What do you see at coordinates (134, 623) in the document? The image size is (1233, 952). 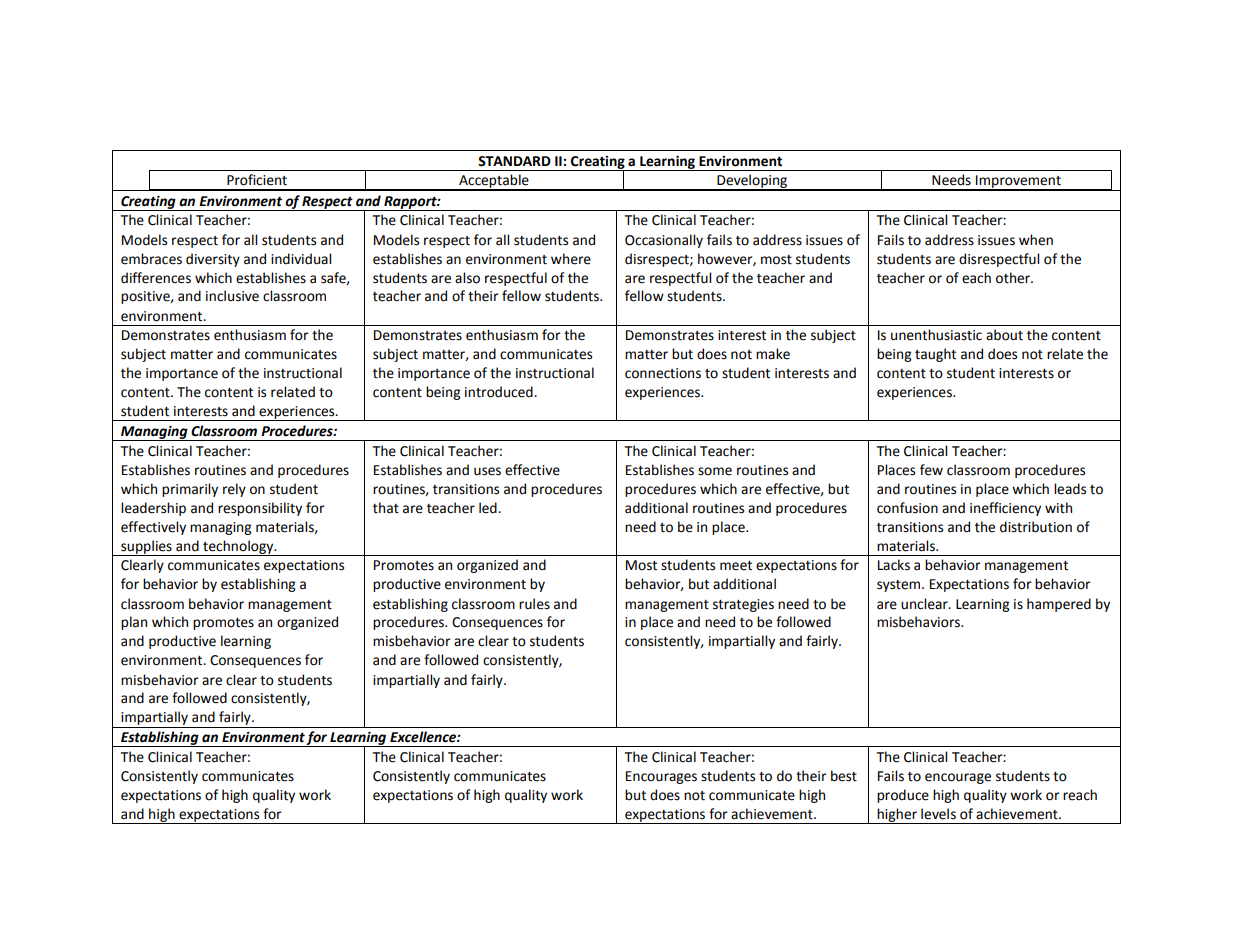 I see `plan` at bounding box center [134, 623].
